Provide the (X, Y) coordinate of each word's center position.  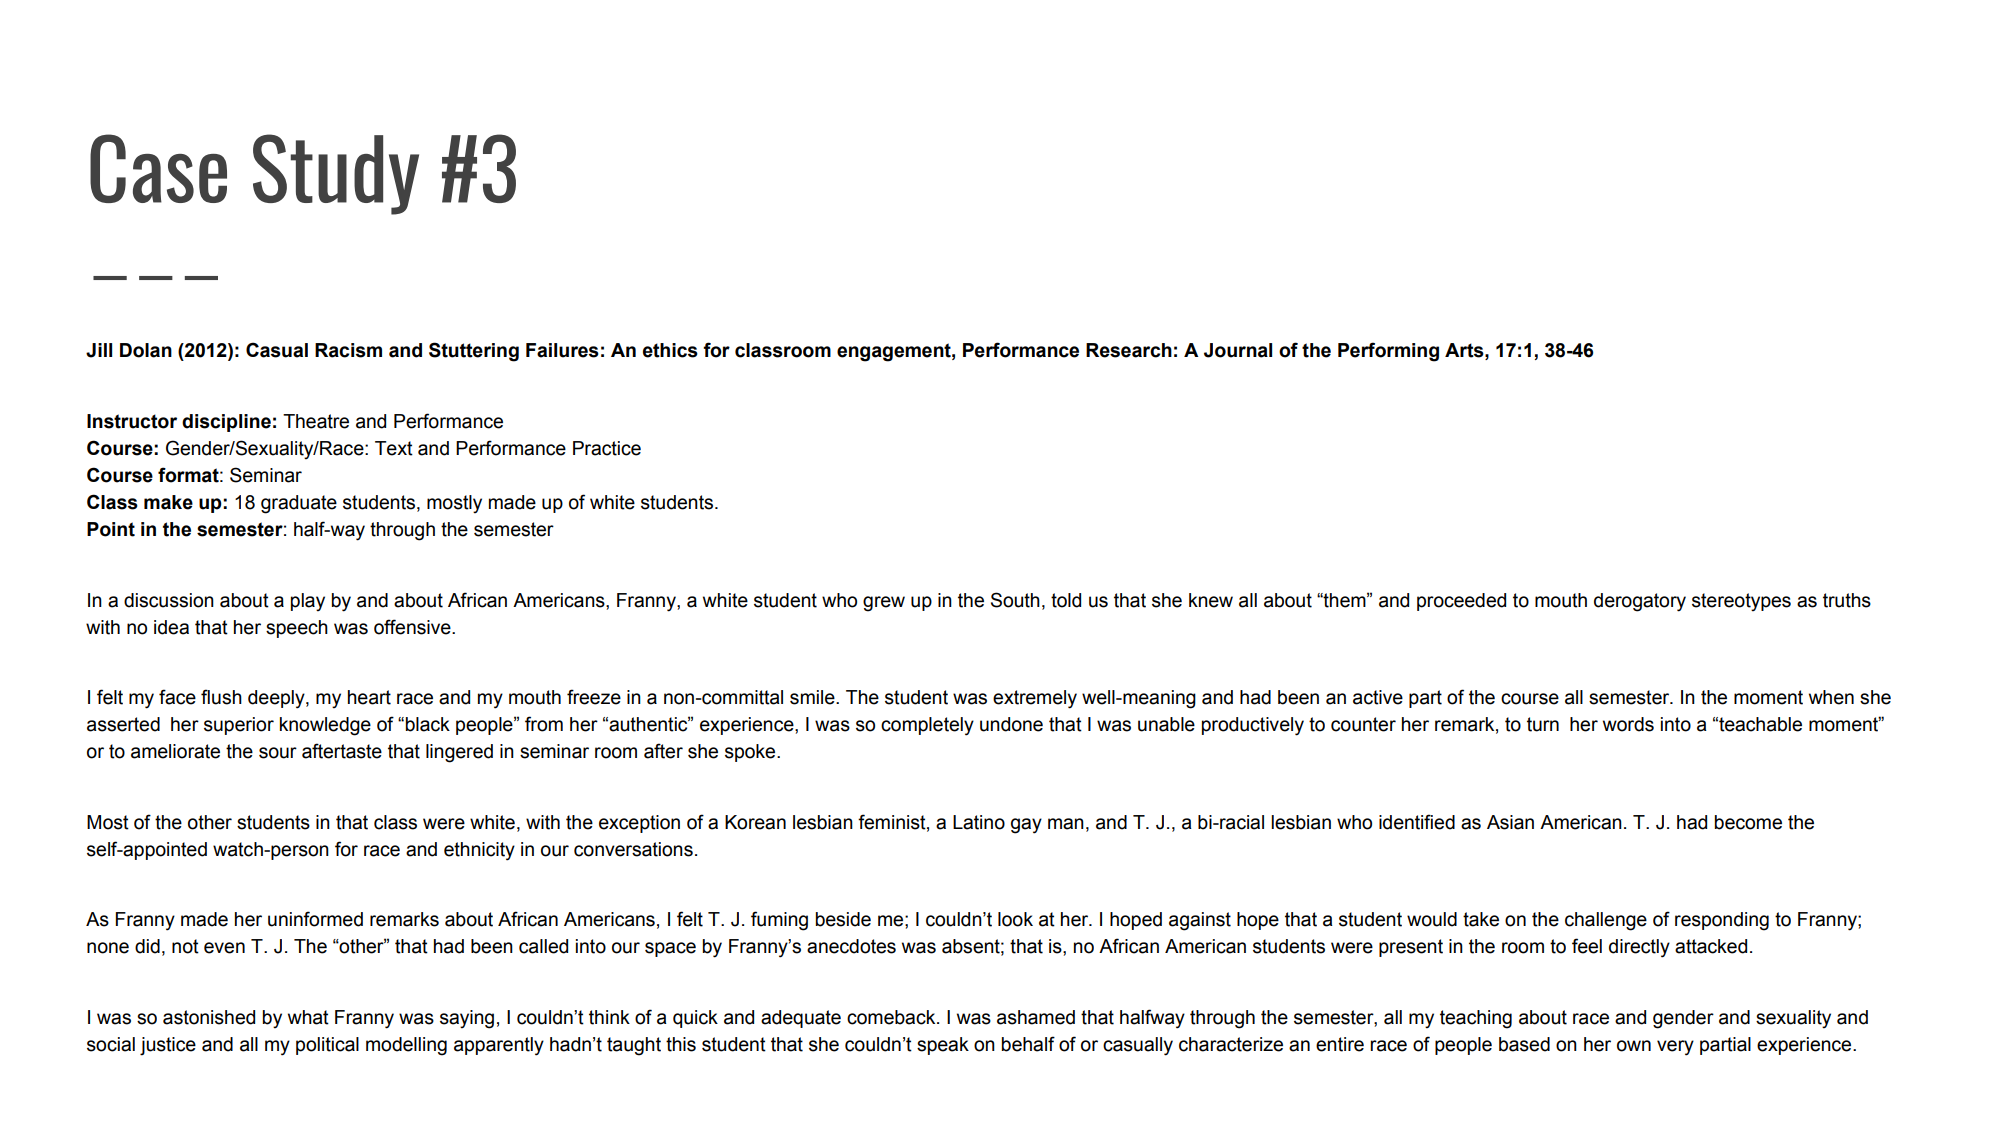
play (308, 602)
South (1015, 600)
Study (336, 174)
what (308, 1017)
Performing (1388, 352)
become (1748, 822)
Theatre (316, 421)
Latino (979, 822)
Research (1129, 350)
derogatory (1640, 602)
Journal (1238, 350)
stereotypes (1741, 602)
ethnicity (479, 851)
